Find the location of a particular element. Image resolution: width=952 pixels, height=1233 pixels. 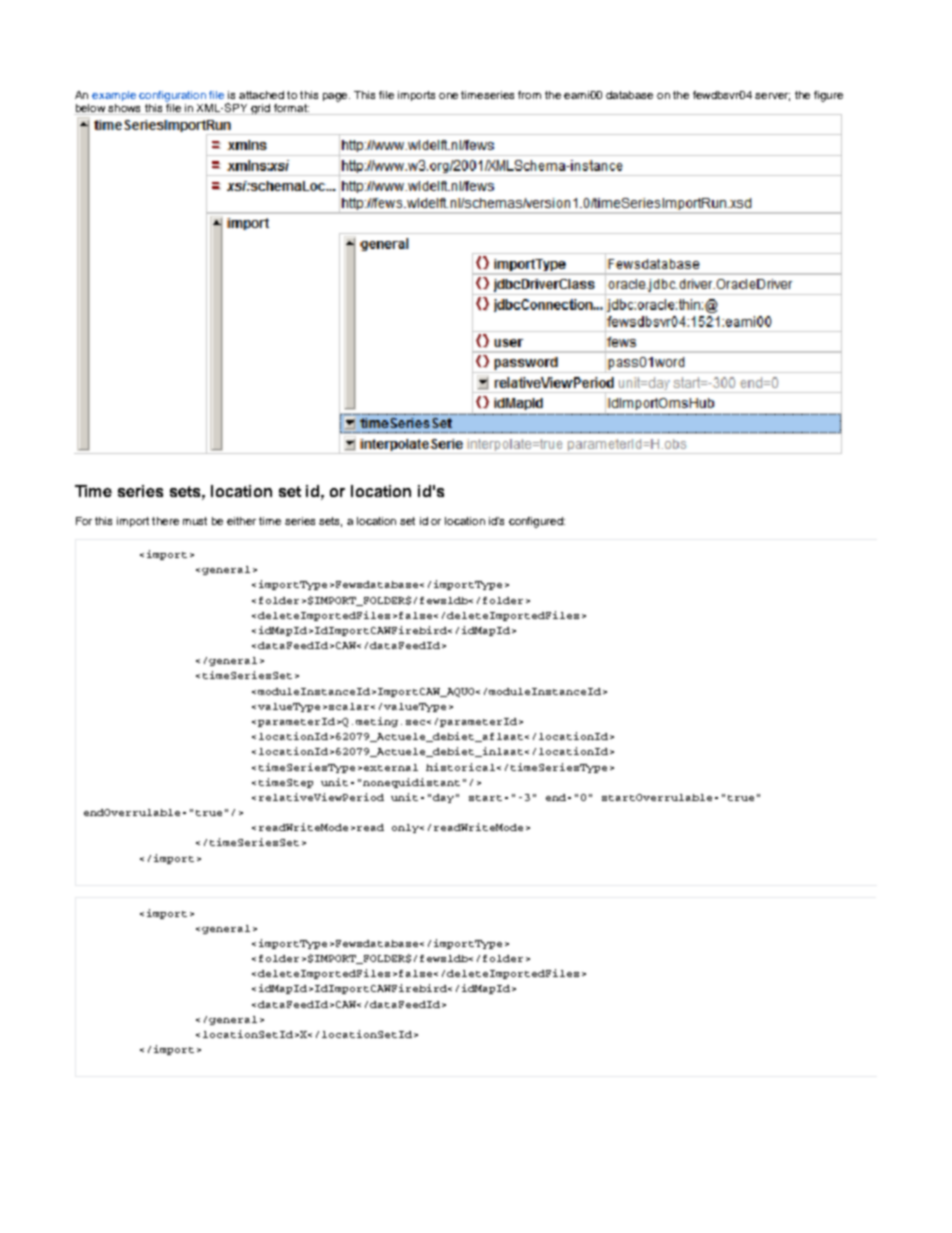

there is located at coordinates (165, 521).
